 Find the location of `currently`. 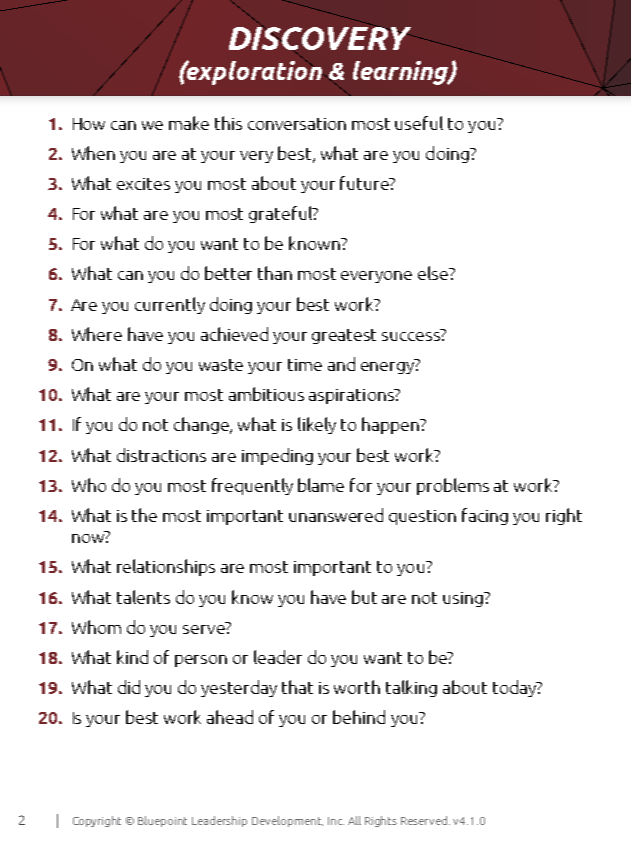

currently is located at coordinates (170, 305).
